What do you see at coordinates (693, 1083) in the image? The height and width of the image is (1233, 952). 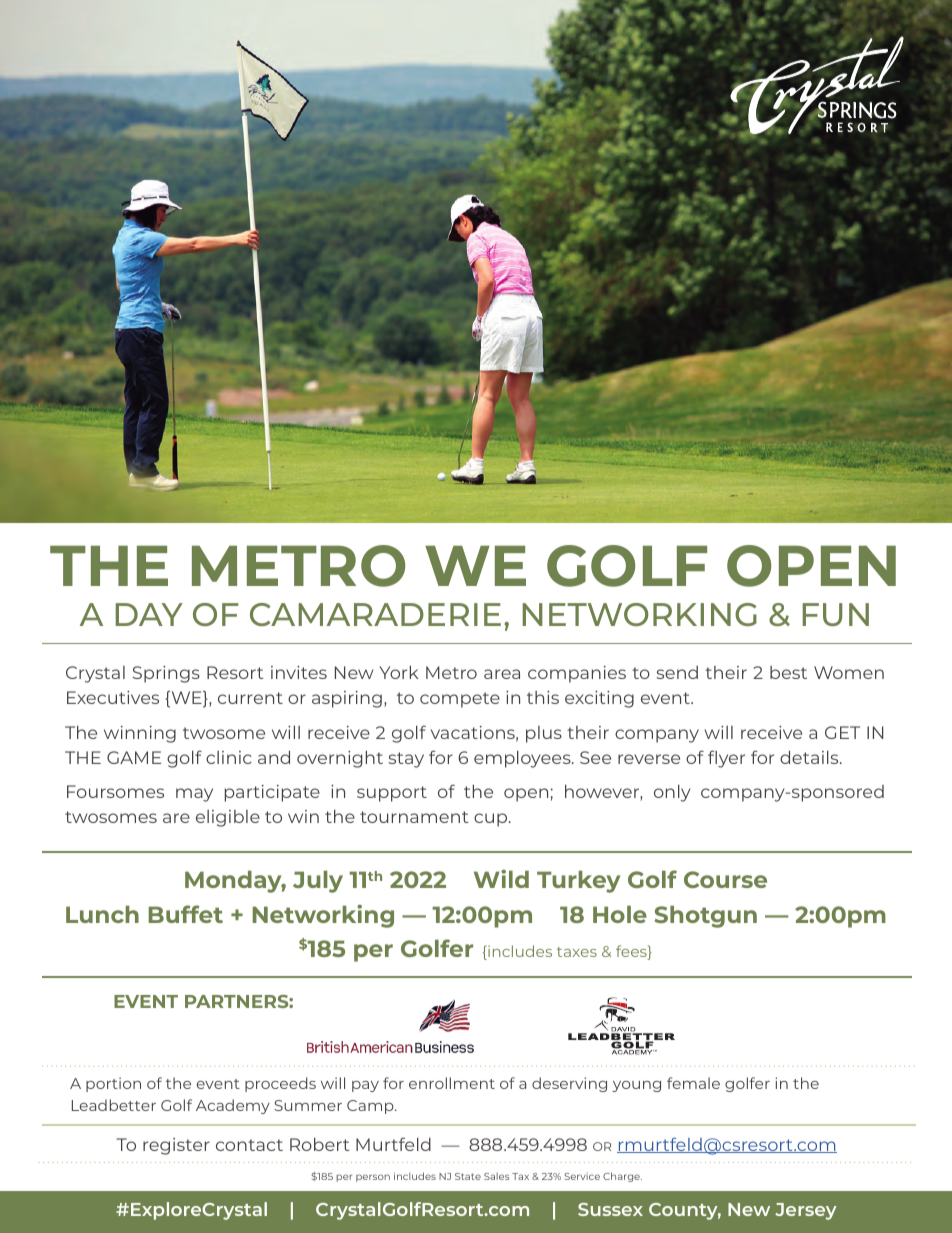 I see `female` at bounding box center [693, 1083].
